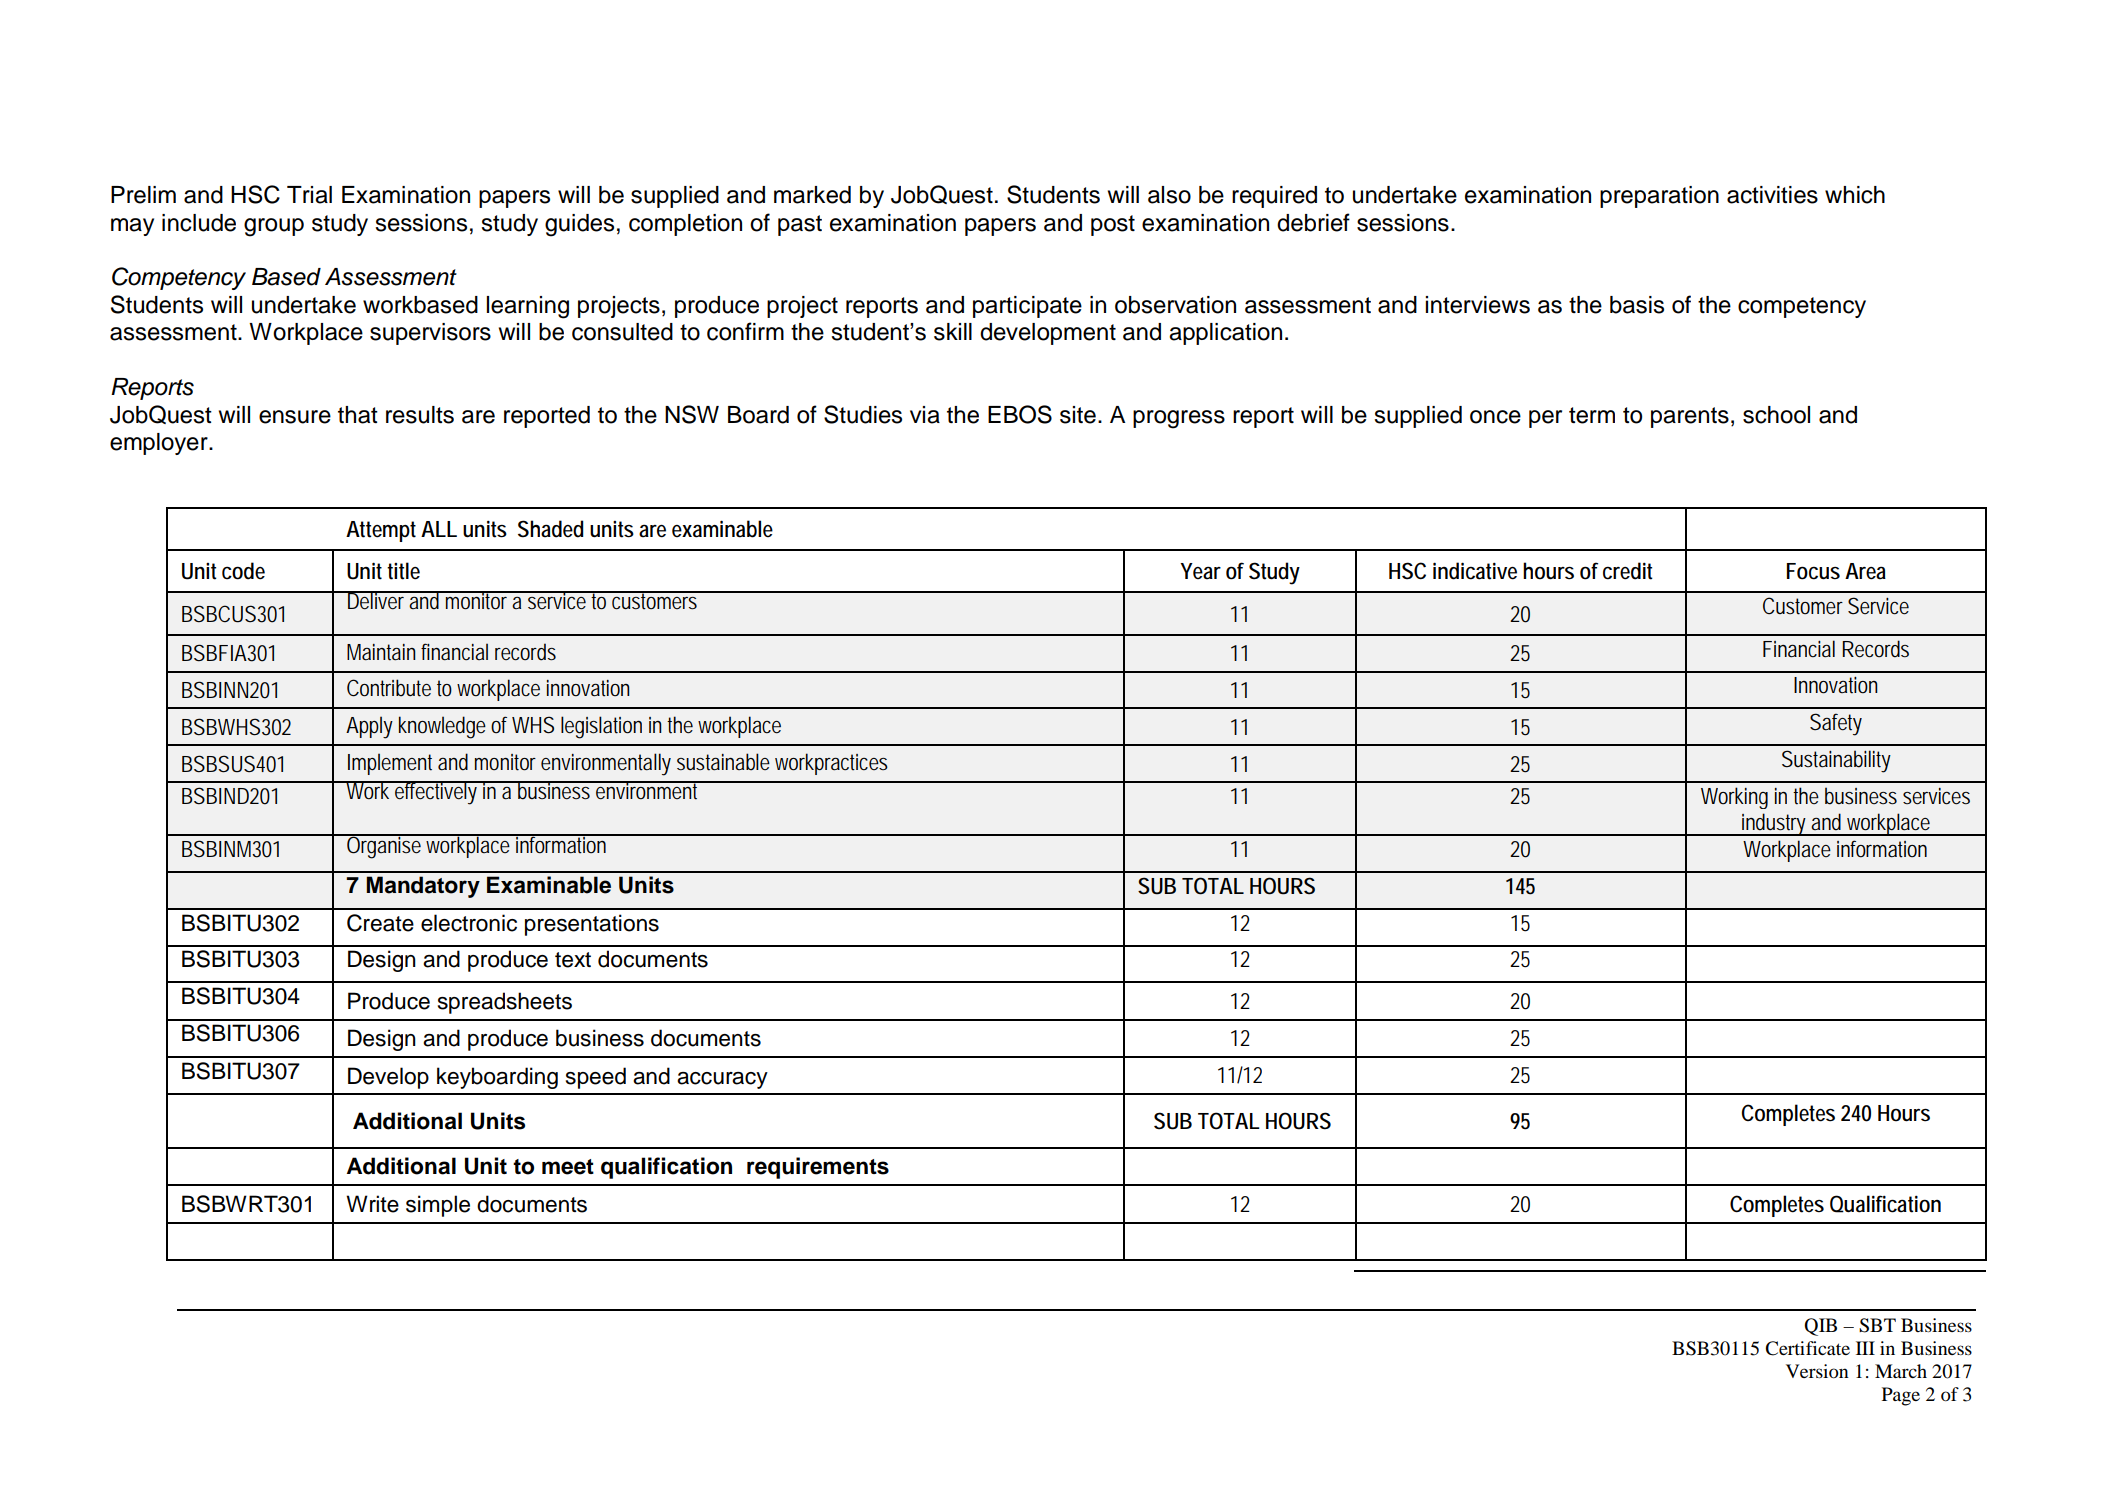 Image resolution: width=2115 pixels, height=1495 pixels. I want to click on Year, so click(1200, 571).
